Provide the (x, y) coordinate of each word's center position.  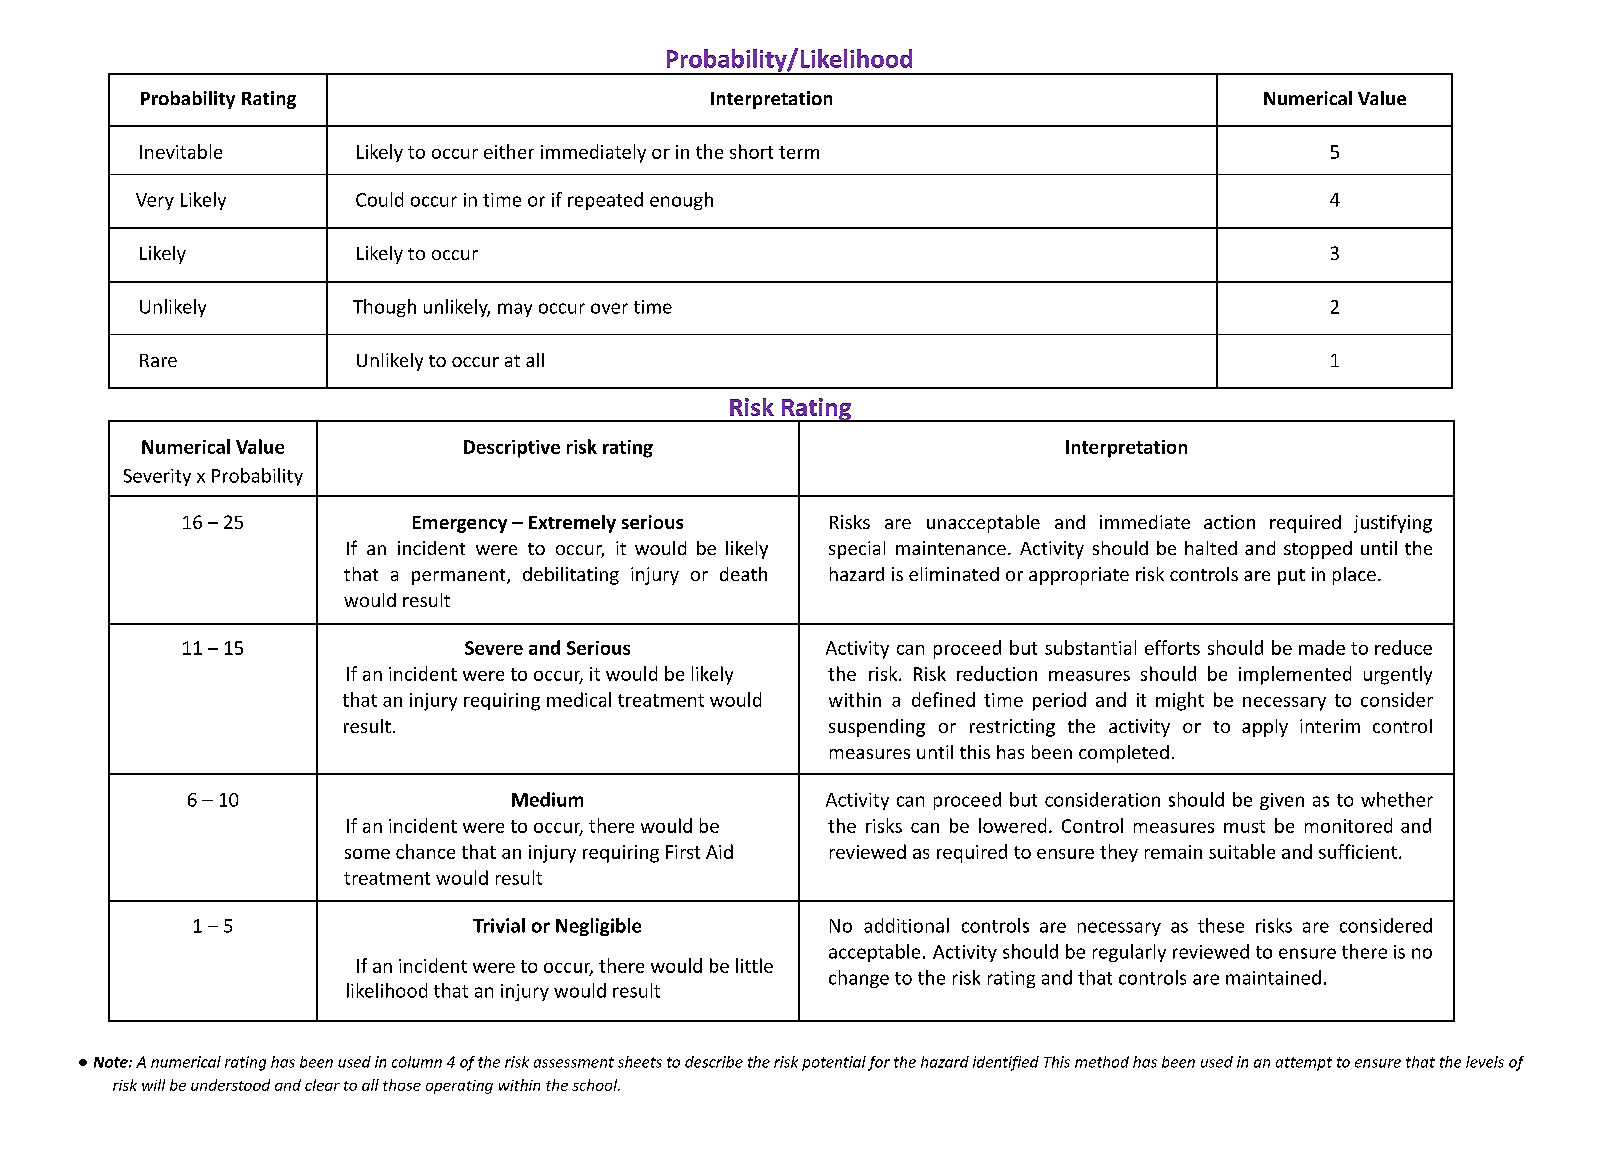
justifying (1393, 524)
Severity (157, 477)
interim (1330, 726)
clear (322, 1085)
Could (379, 199)
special (857, 550)
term (799, 152)
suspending (877, 728)
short (751, 151)
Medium (547, 799)
